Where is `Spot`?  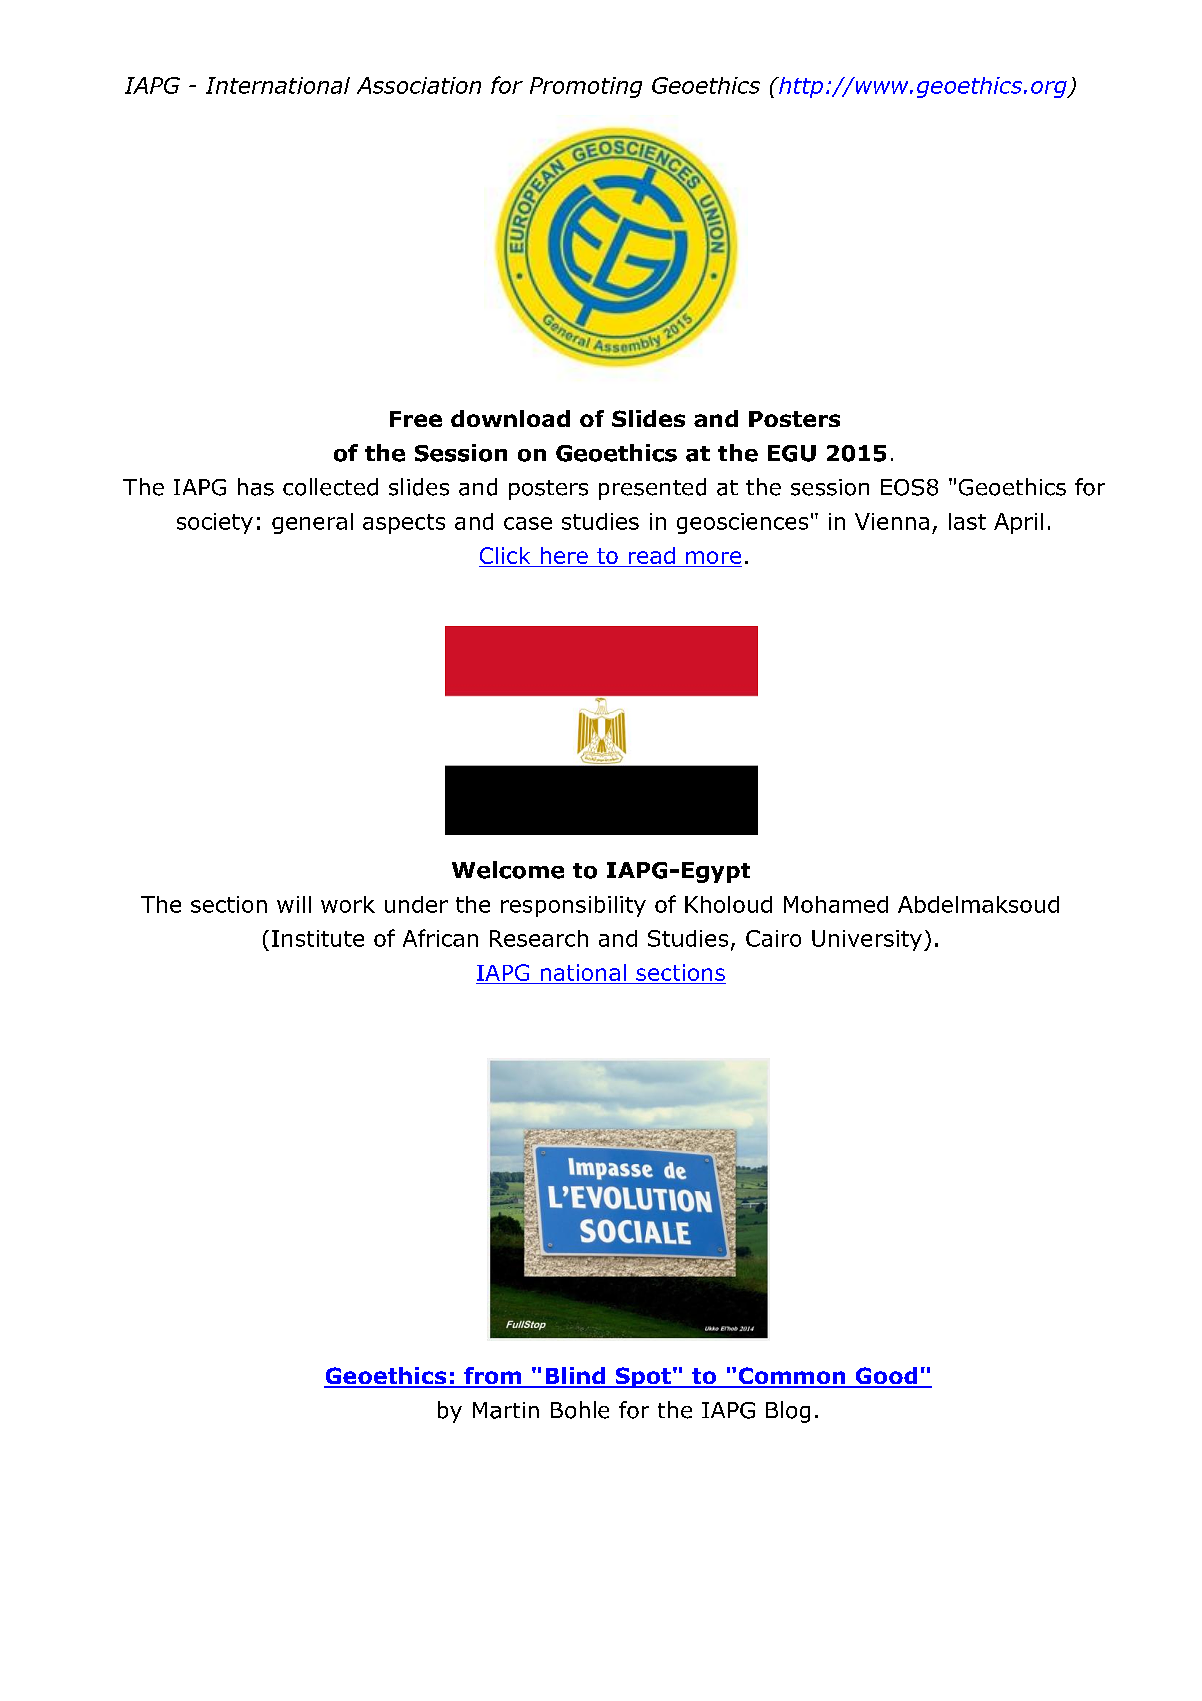 Spot is located at coordinates (643, 1377).
